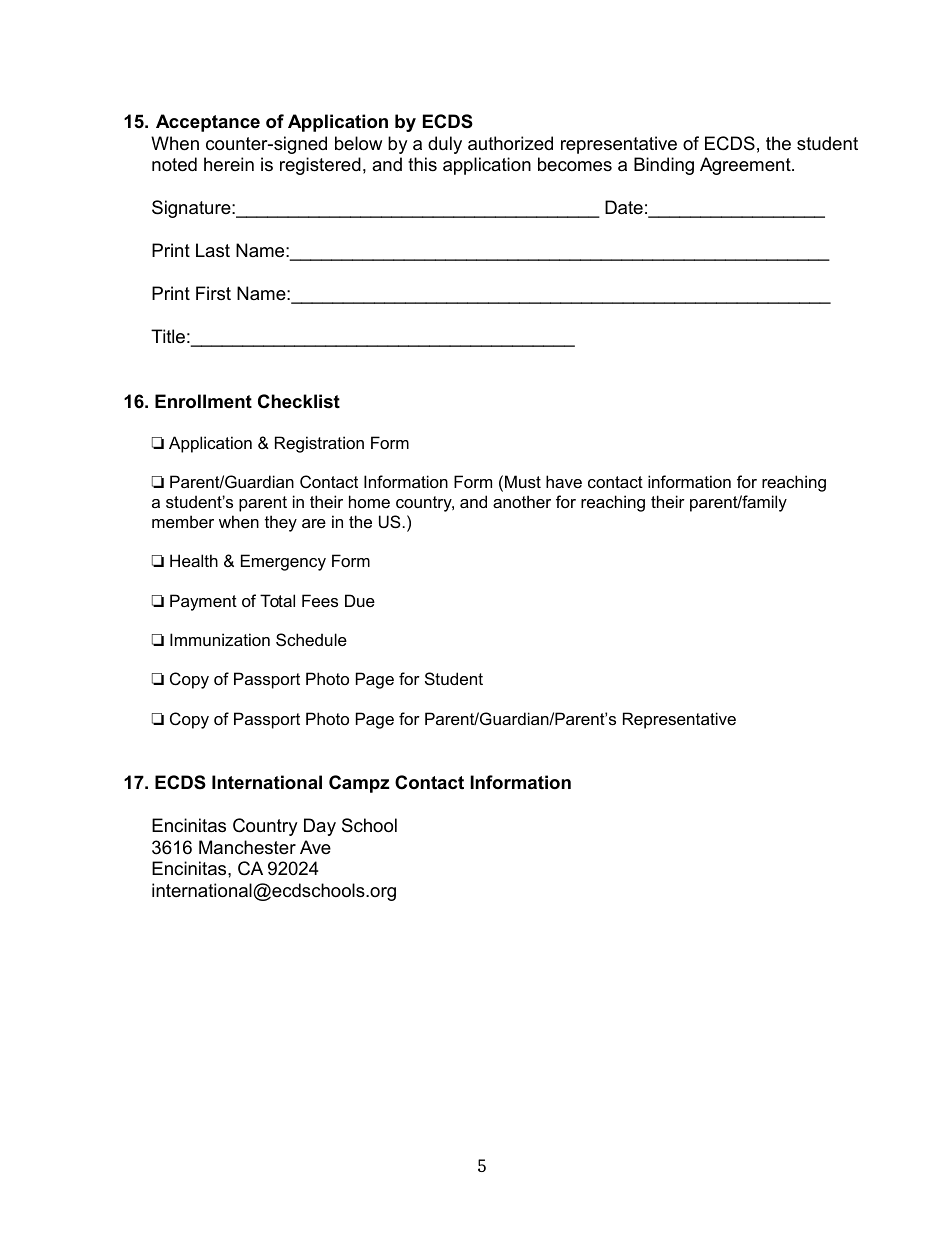  What do you see at coordinates (664, 166) in the page?
I see `Binding` at bounding box center [664, 166].
